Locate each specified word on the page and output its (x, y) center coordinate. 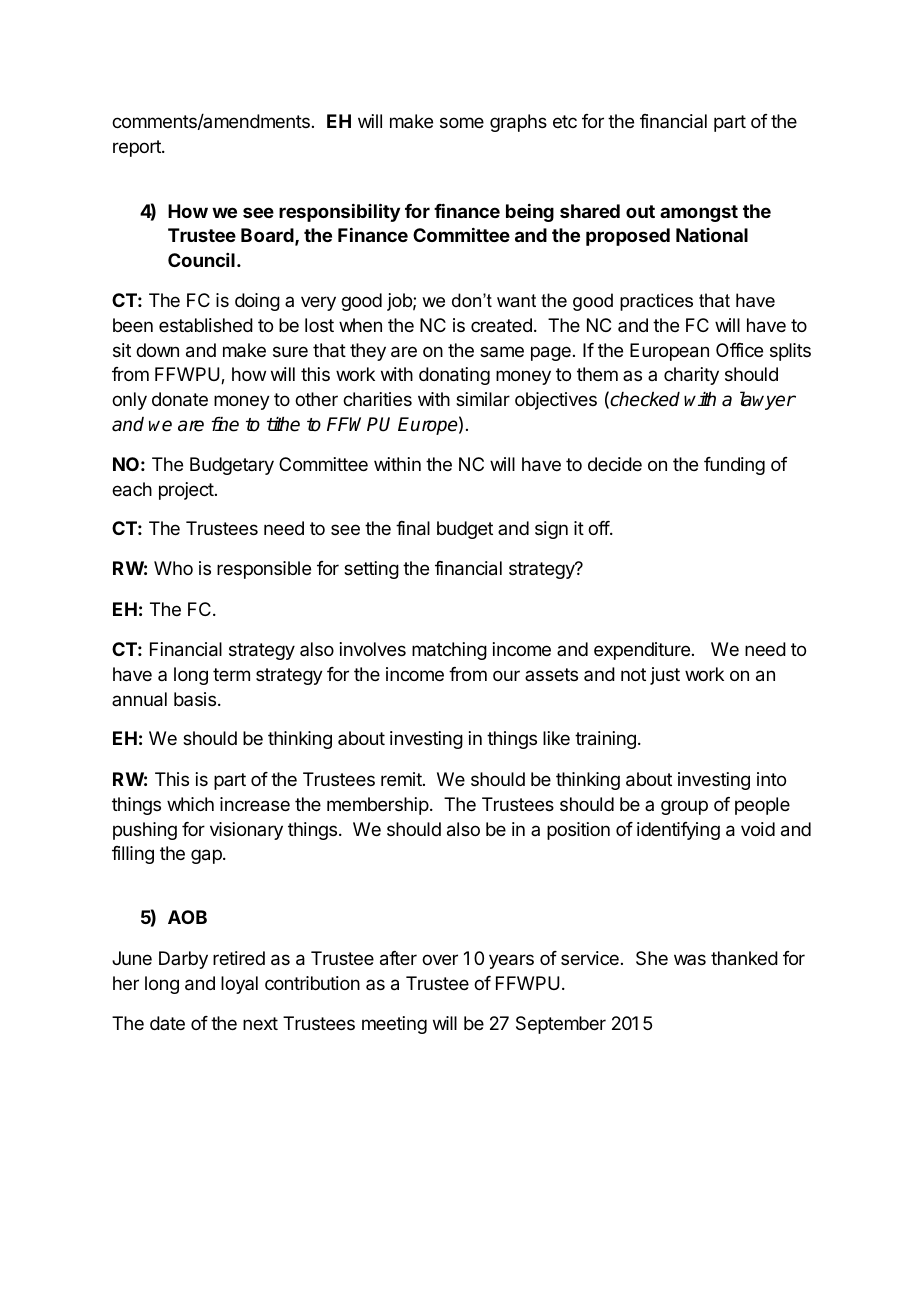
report (138, 148)
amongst (699, 213)
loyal (239, 985)
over (440, 959)
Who (173, 568)
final (413, 528)
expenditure (642, 651)
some (462, 122)
